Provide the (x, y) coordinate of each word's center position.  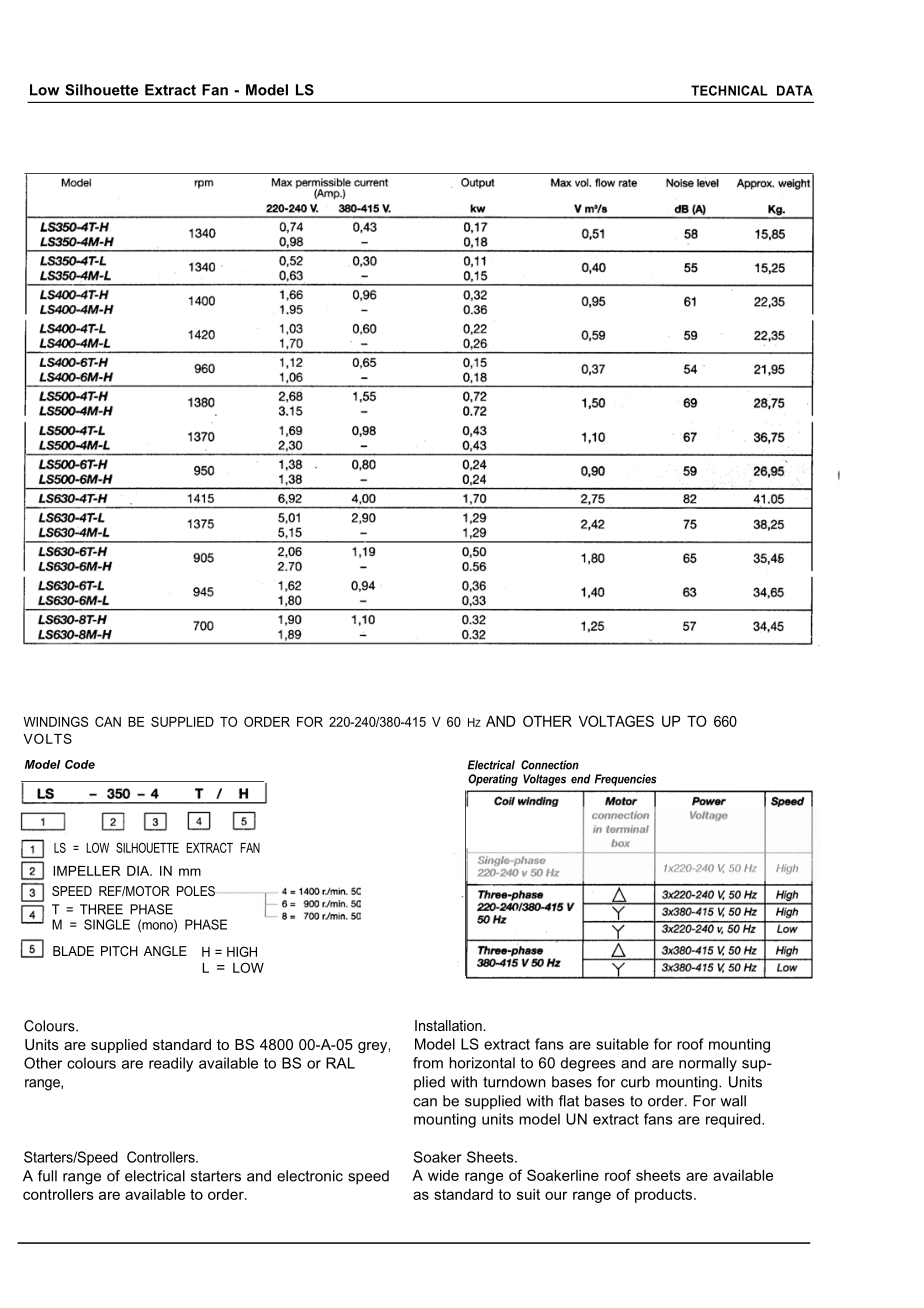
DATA (795, 90)
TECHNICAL (729, 90)
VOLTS (48, 738)
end (581, 779)
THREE (101, 909)
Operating (493, 780)
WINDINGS (56, 721)
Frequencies (625, 780)
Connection (550, 765)
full (47, 1176)
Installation (449, 1025)
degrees (588, 1064)
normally (708, 1064)
